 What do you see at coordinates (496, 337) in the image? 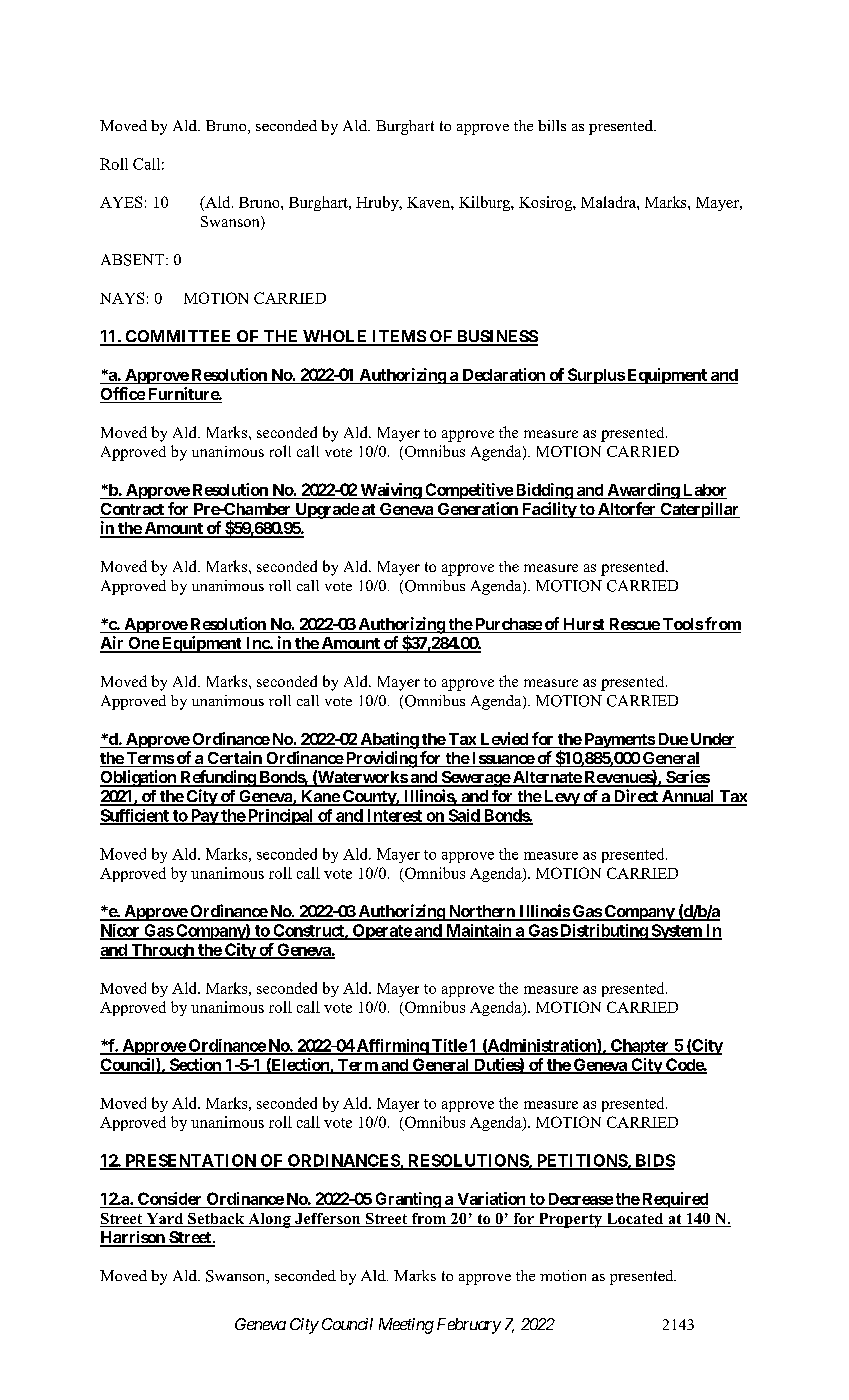
I see `BUSINESS` at bounding box center [496, 337].
